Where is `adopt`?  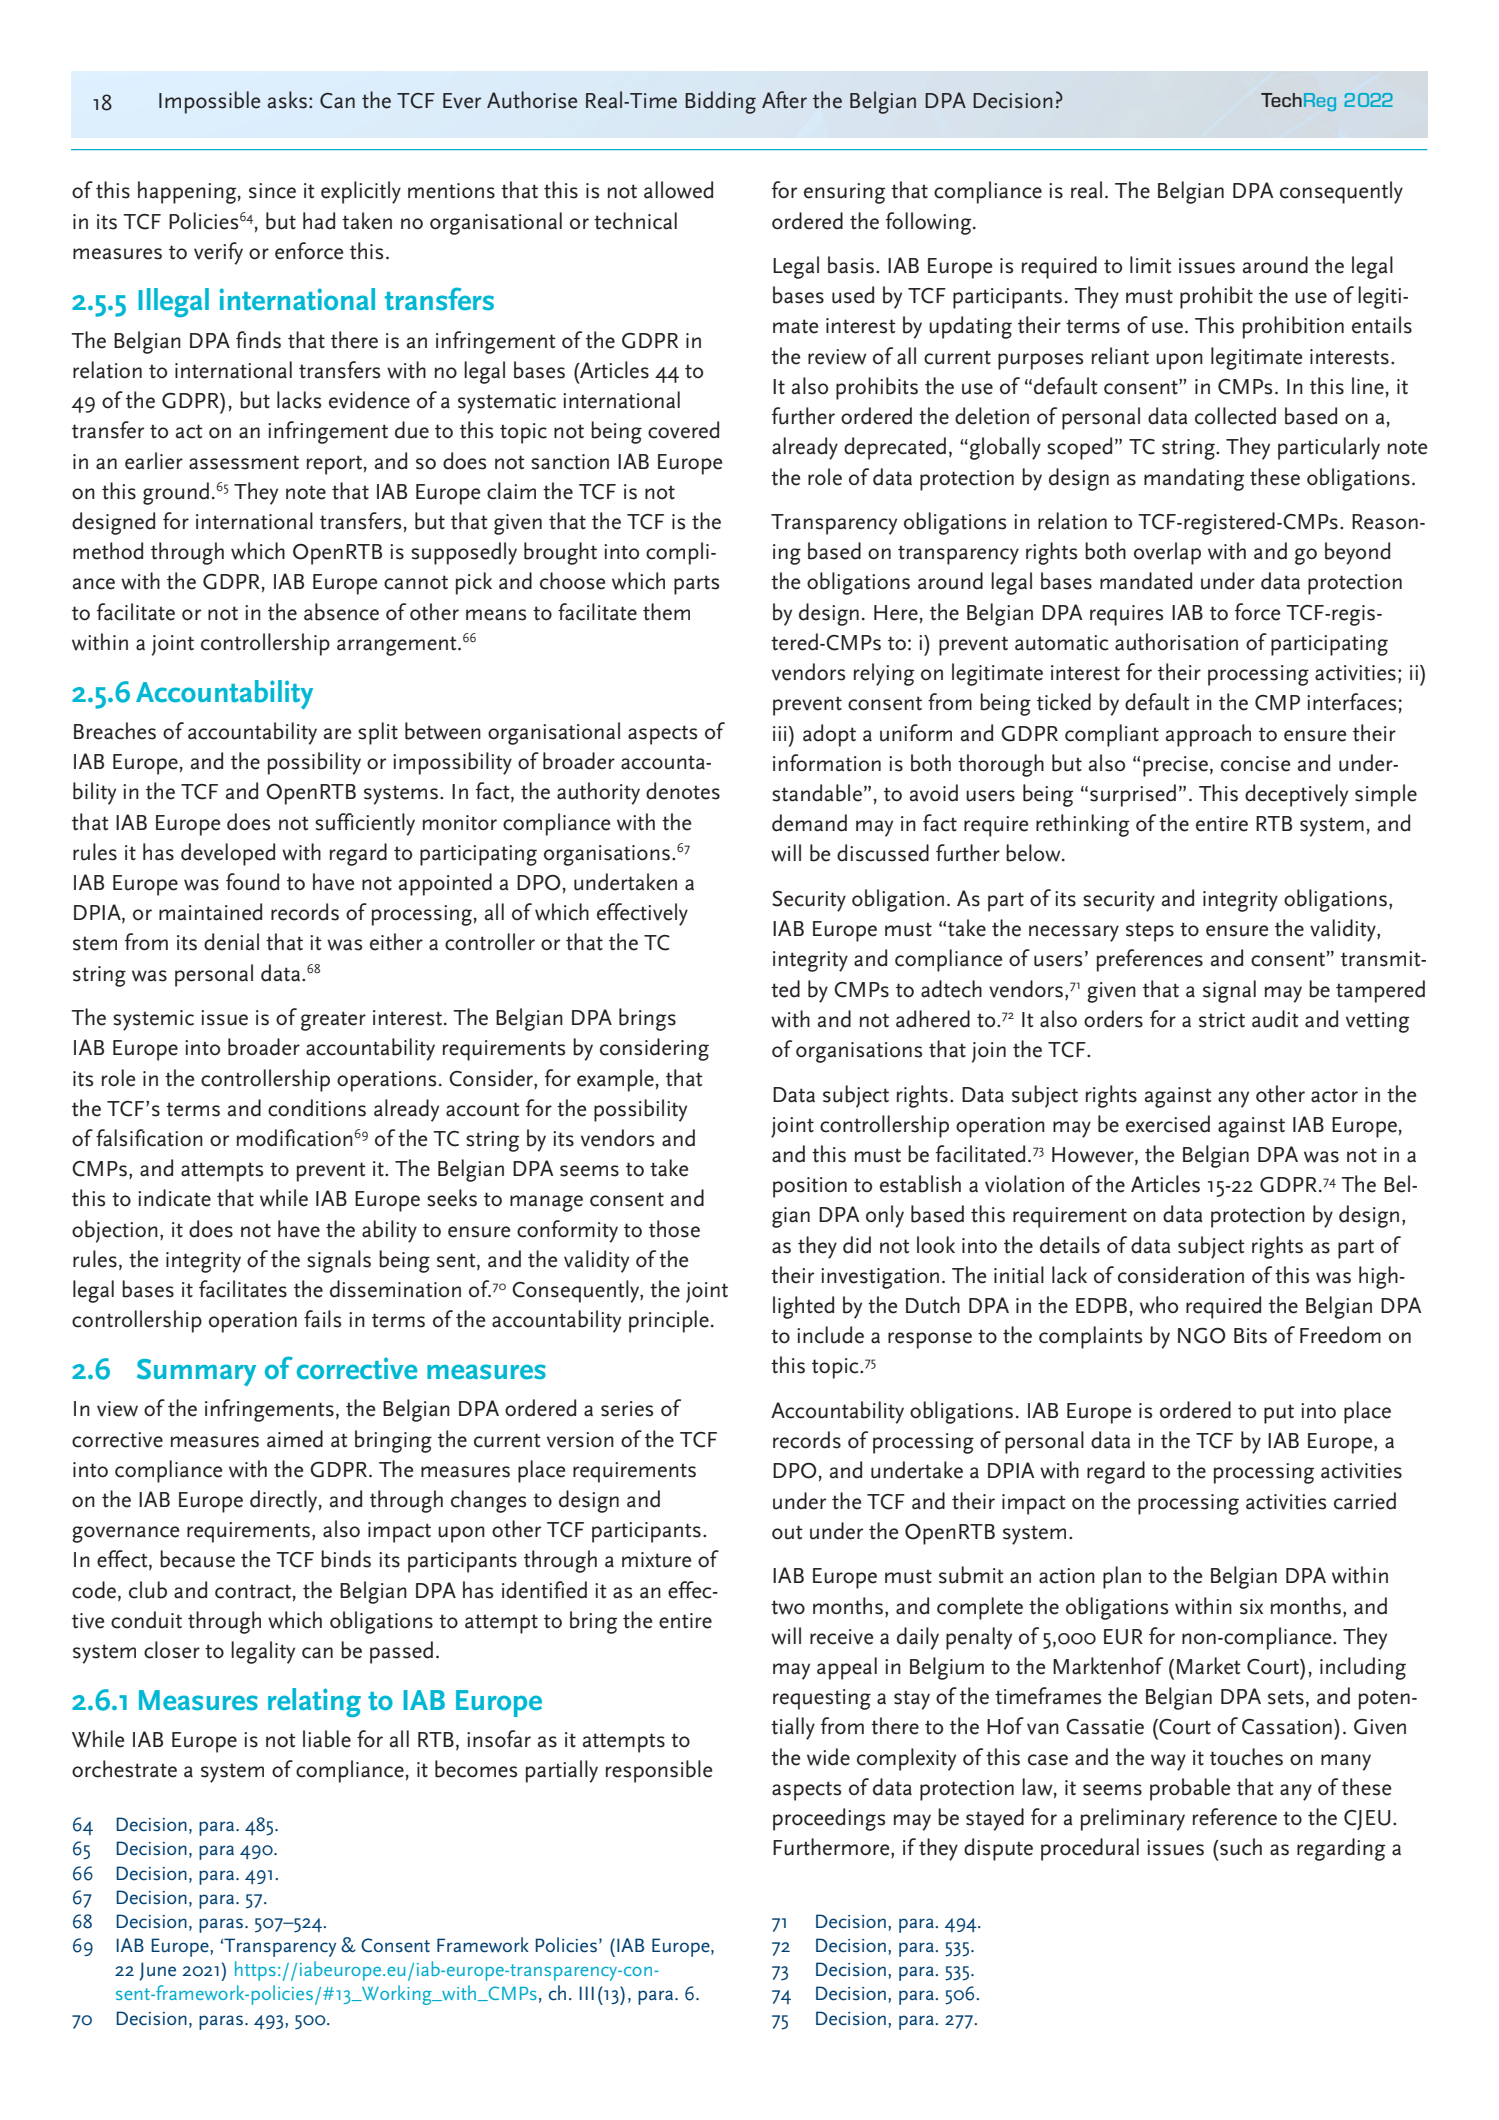 adopt is located at coordinates (829, 735).
